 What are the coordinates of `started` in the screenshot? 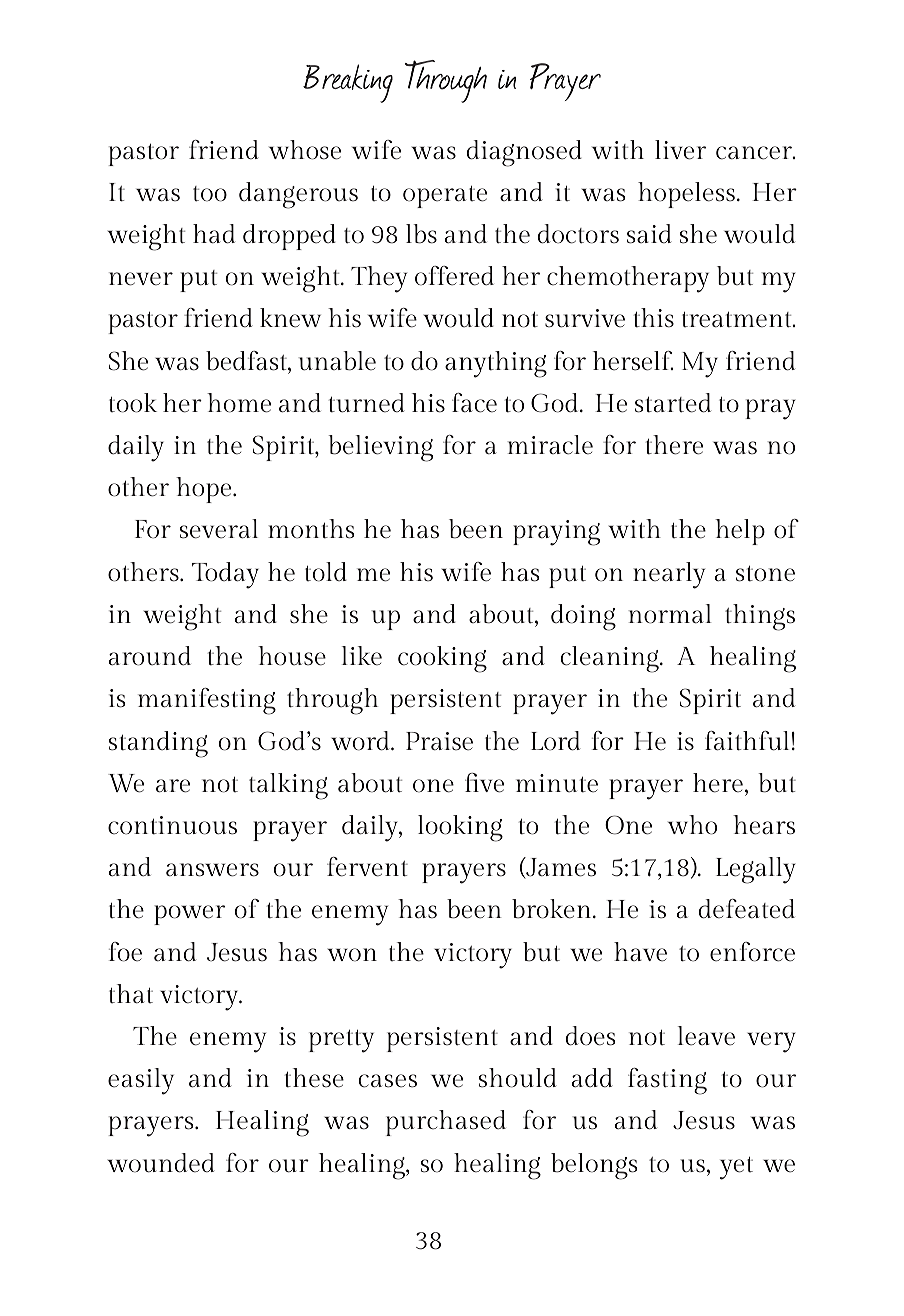 It's located at (673, 403).
